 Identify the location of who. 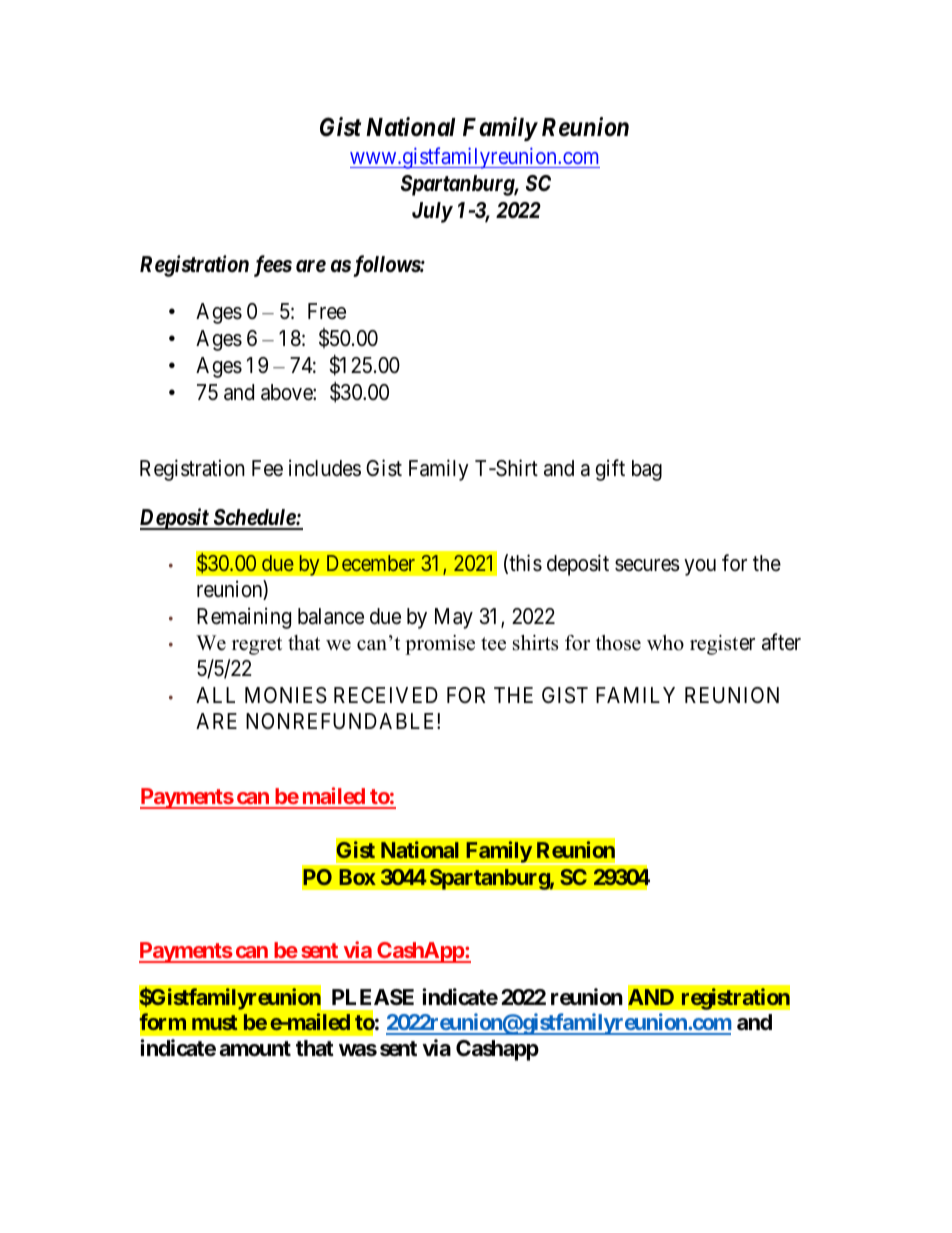
(665, 643).
